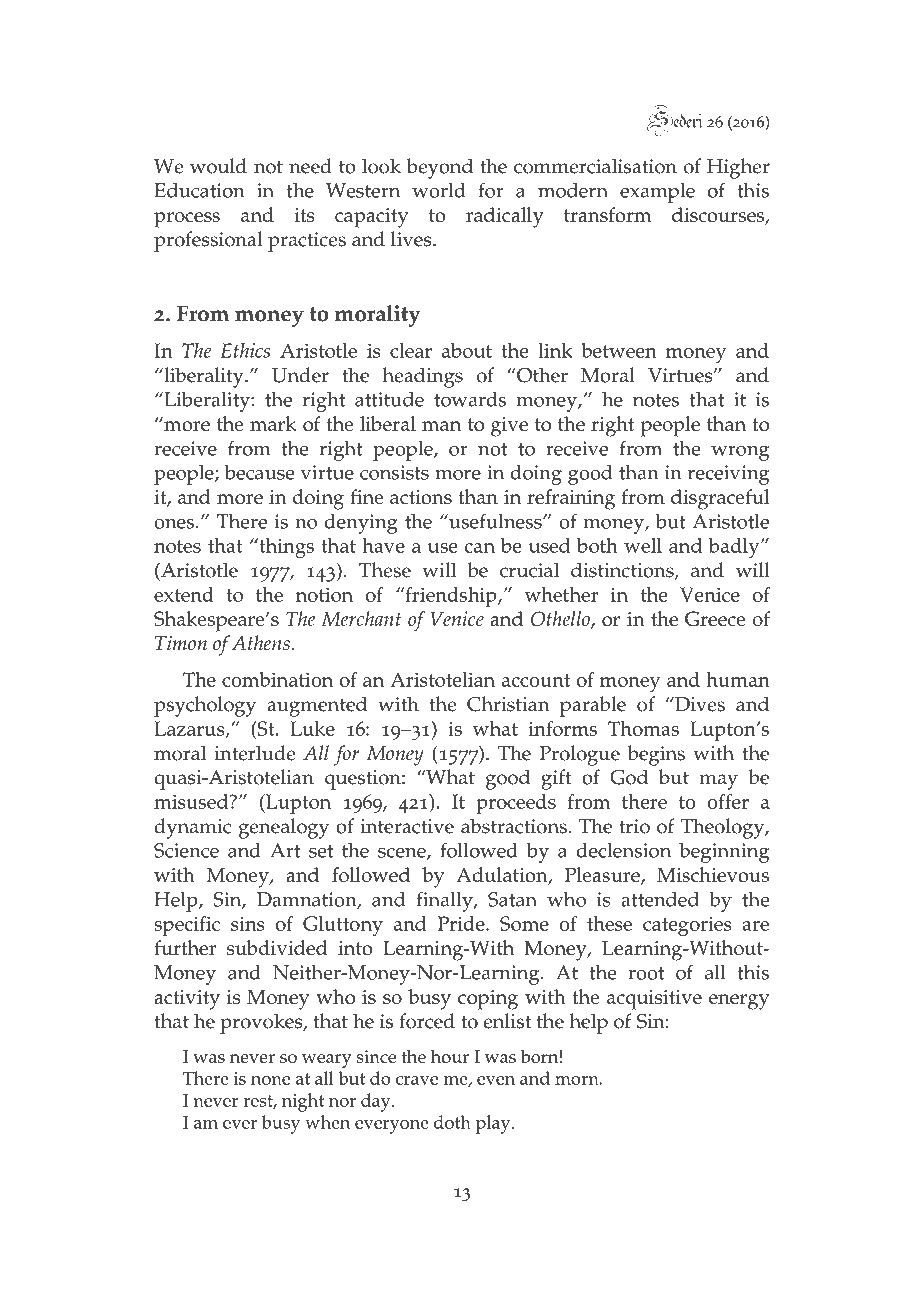 The image size is (924, 1308). What do you see at coordinates (657, 193) in the document?
I see `example` at bounding box center [657, 193].
